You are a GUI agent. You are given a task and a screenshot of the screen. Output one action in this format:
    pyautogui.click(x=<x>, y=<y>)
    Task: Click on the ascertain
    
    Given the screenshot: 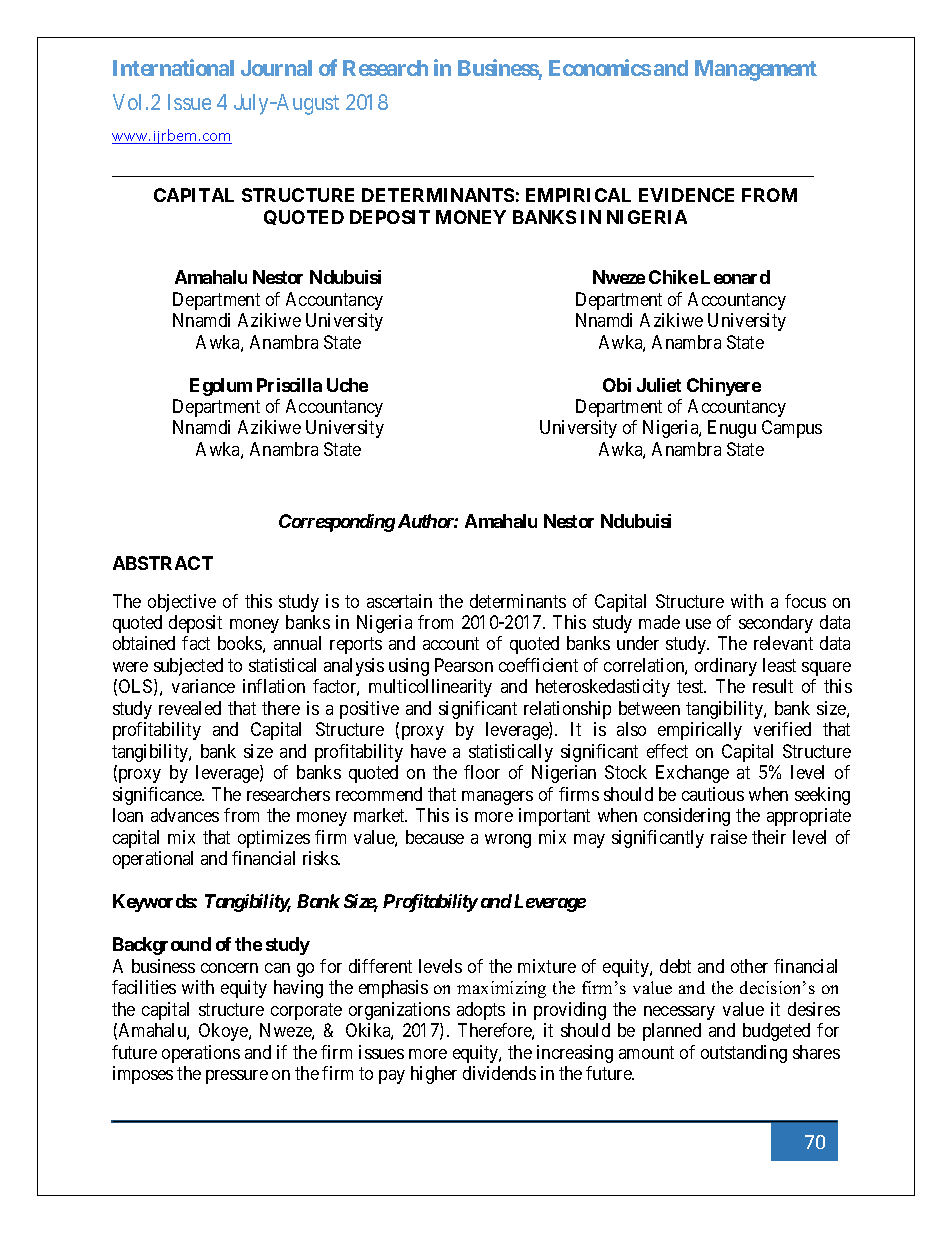 What is the action you would take?
    pyautogui.click(x=399, y=601)
